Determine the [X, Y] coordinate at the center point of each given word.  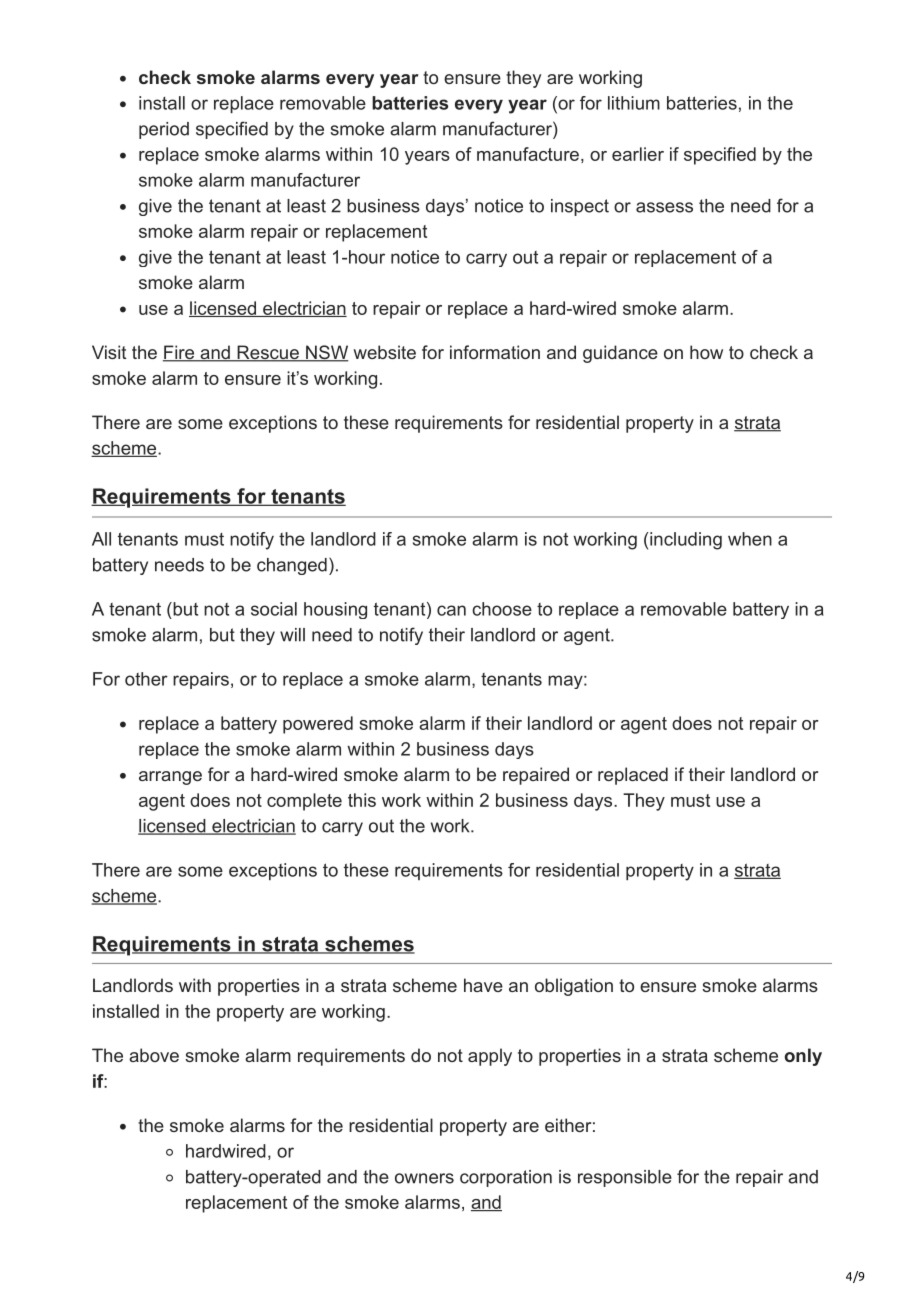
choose [502, 609]
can [451, 610]
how [706, 352]
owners [424, 1178]
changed [292, 566]
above [154, 1055]
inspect [580, 207]
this [362, 800]
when [750, 539]
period [164, 130]
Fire [180, 353]
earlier [638, 154]
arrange [170, 778]
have [483, 985]
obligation [574, 987]
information [495, 352]
